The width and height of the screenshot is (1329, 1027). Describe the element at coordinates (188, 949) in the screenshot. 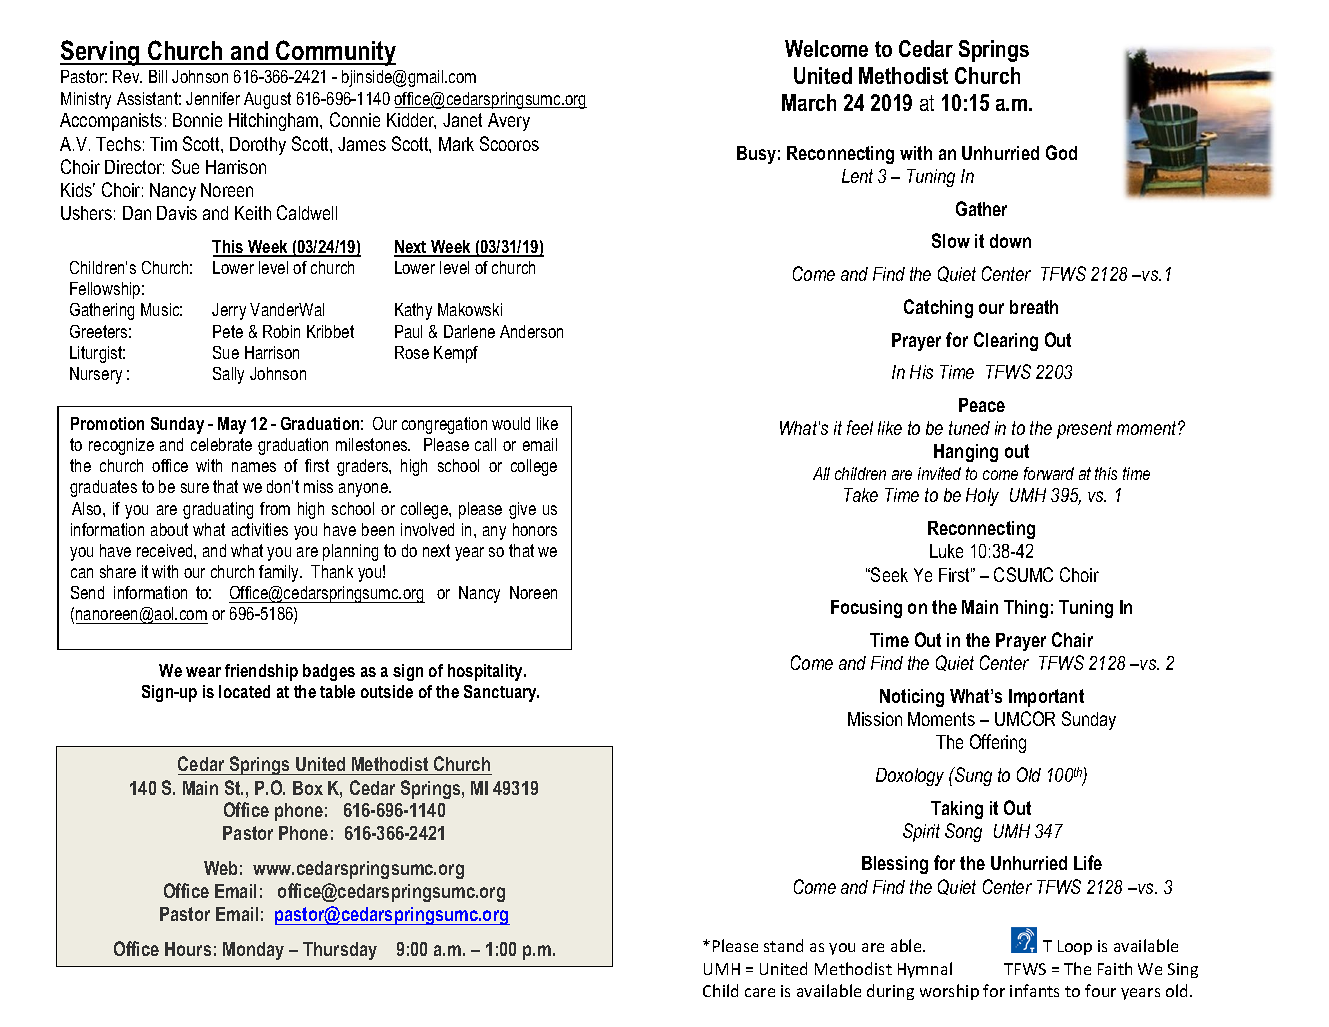

I see `Hours` at that location.
